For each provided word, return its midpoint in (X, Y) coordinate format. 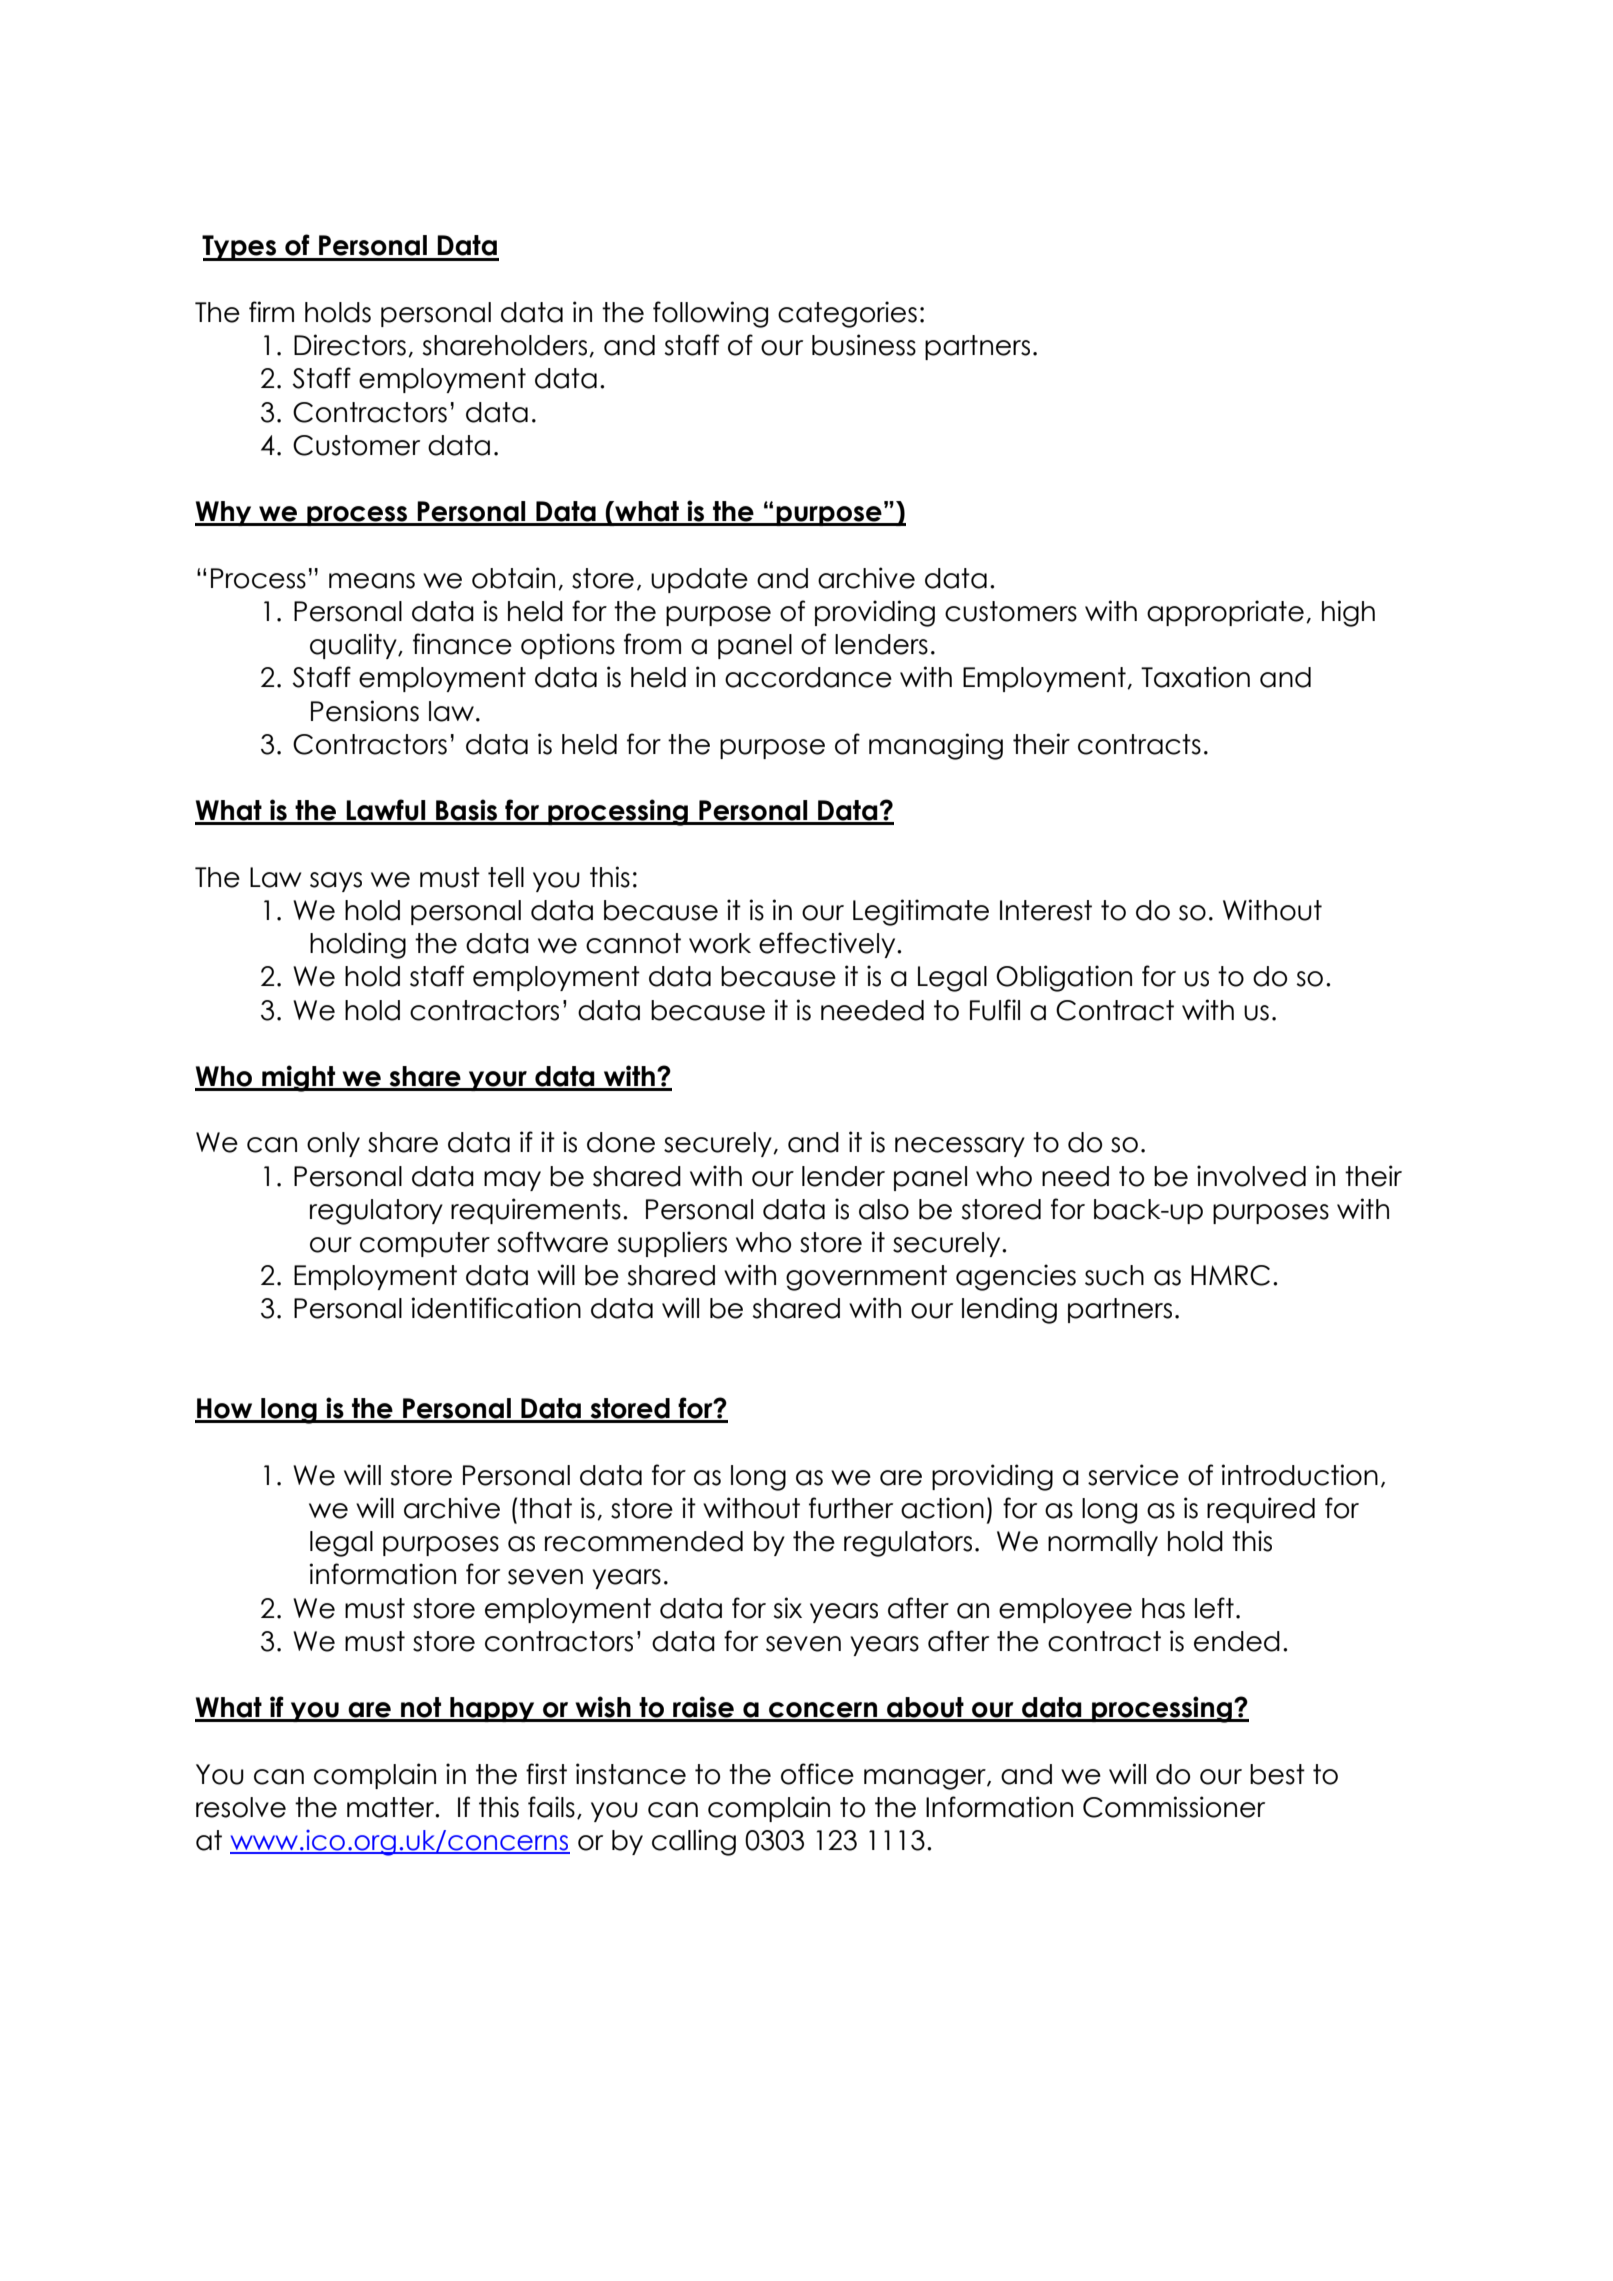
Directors (350, 345)
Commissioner (1174, 1807)
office (817, 1774)
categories (847, 314)
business (864, 345)
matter (392, 1807)
